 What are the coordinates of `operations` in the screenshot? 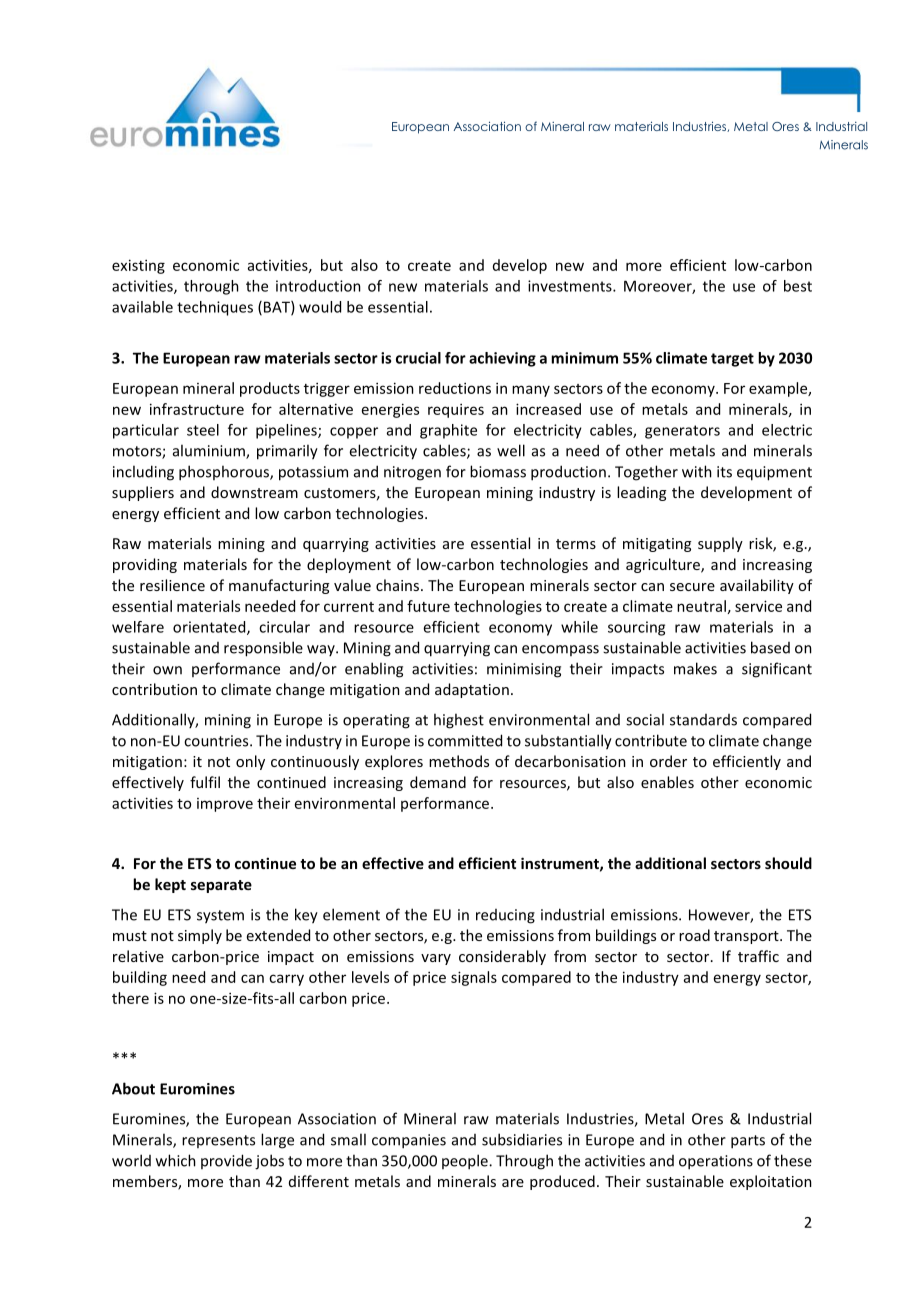 It's located at (716, 1162).
